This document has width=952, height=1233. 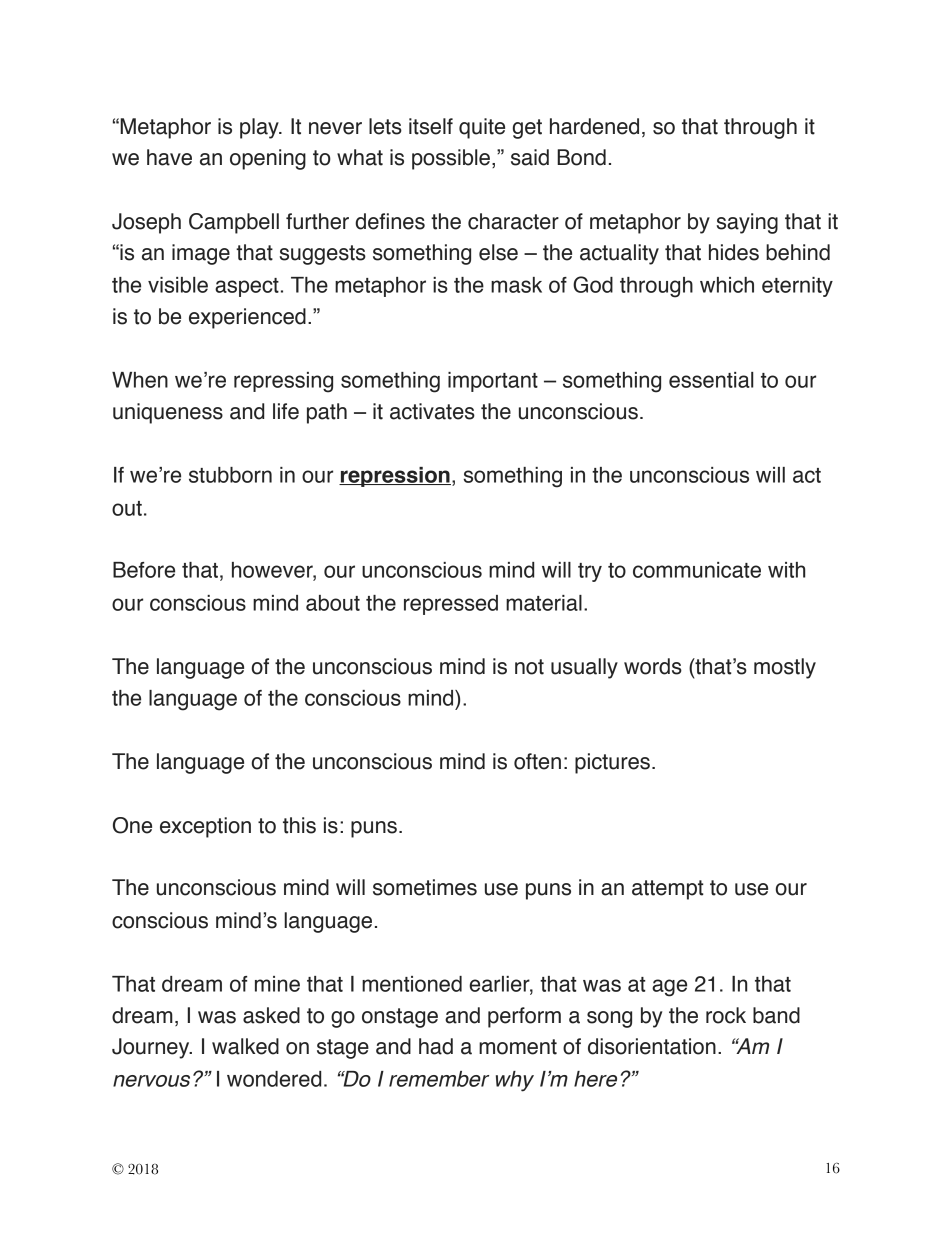 I want to click on walked, so click(x=245, y=1046).
